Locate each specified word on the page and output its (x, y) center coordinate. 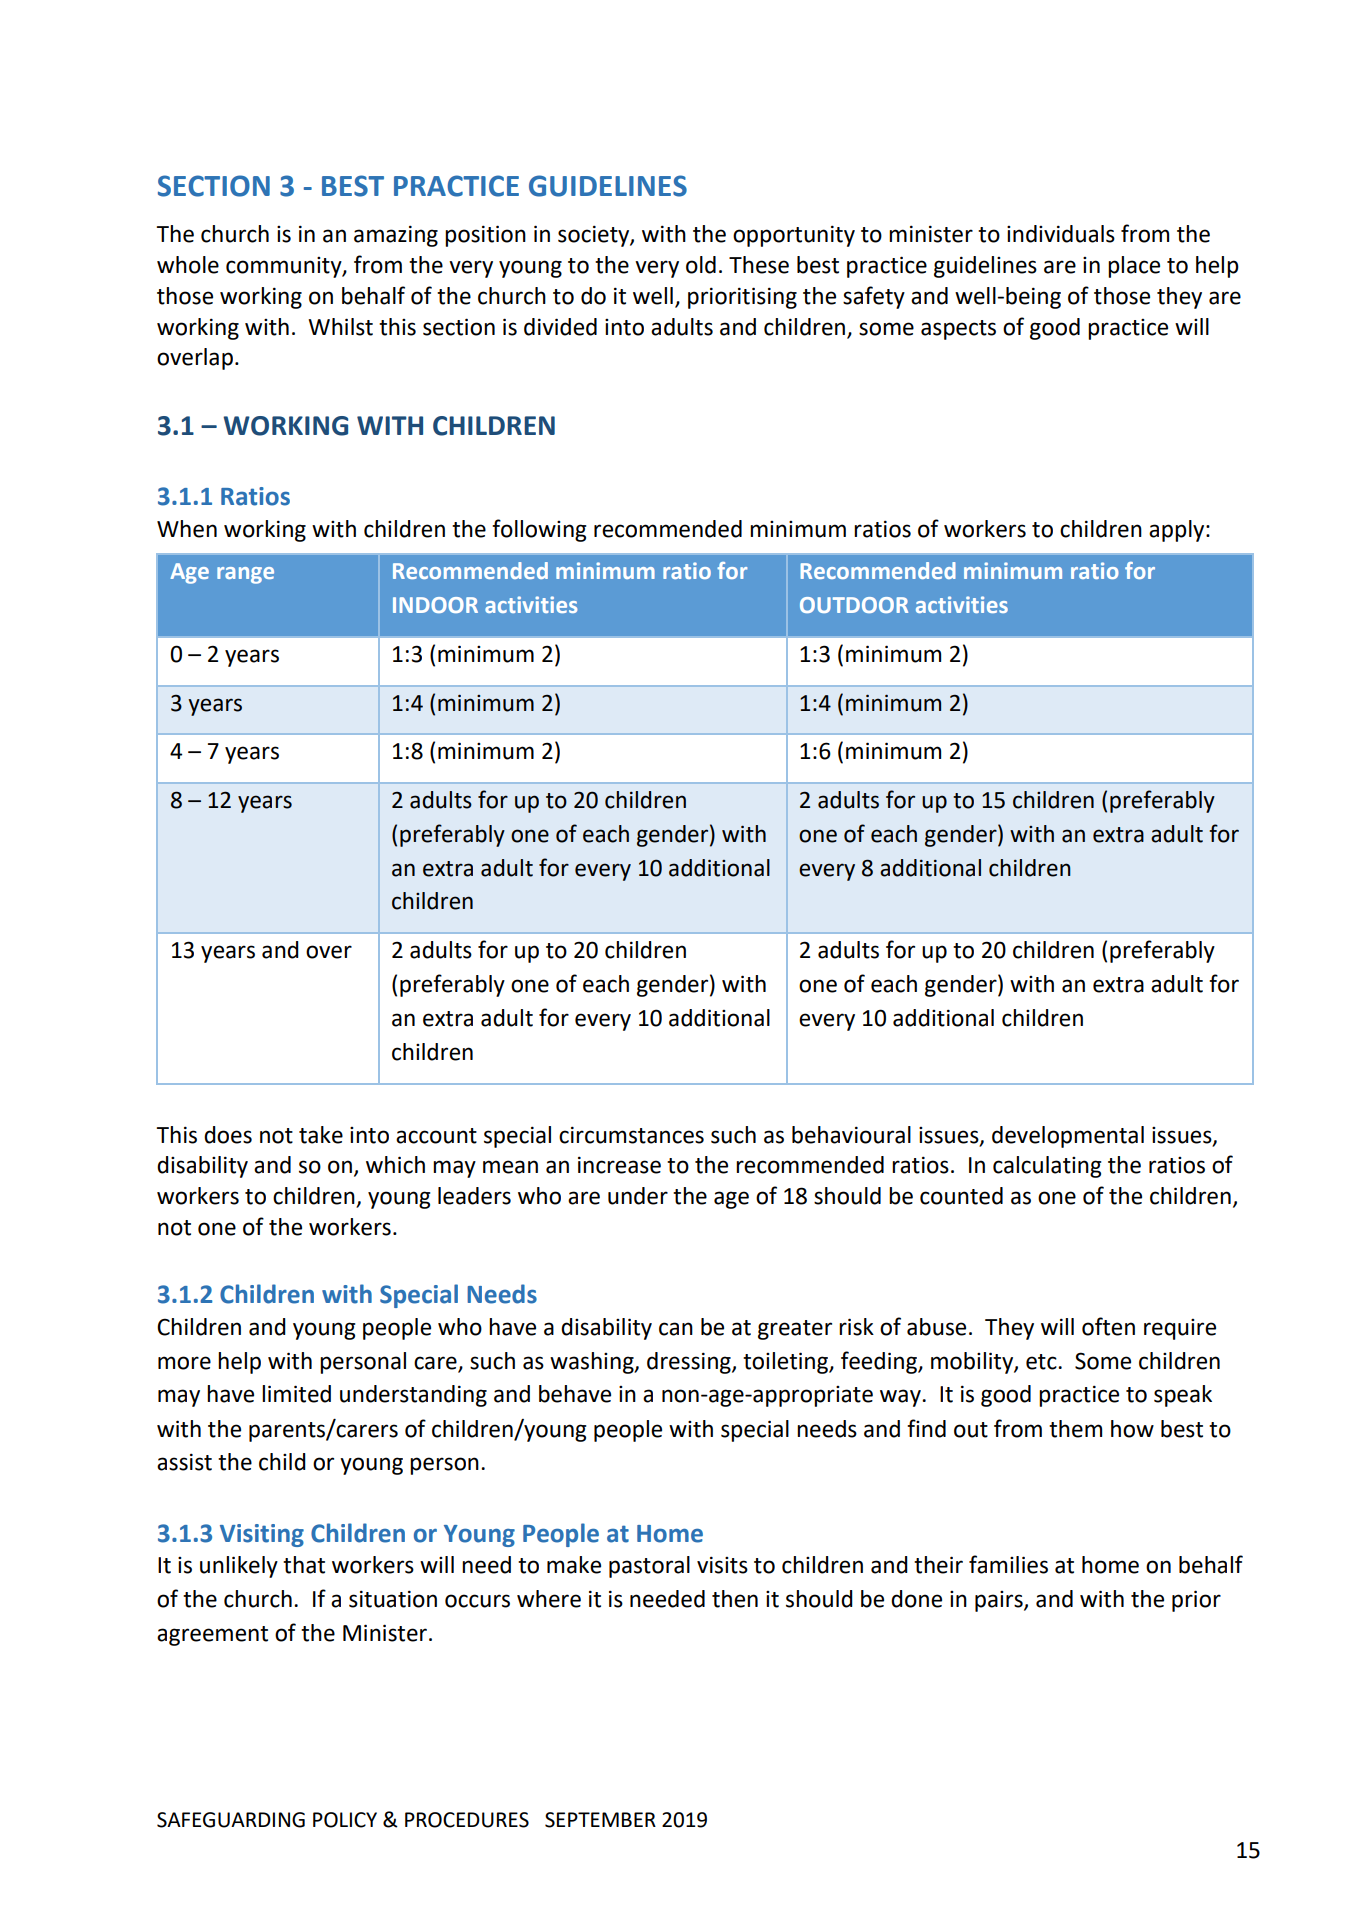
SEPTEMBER (600, 1820)
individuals (1061, 234)
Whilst (340, 327)
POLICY (345, 1820)
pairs (1000, 1601)
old (701, 265)
